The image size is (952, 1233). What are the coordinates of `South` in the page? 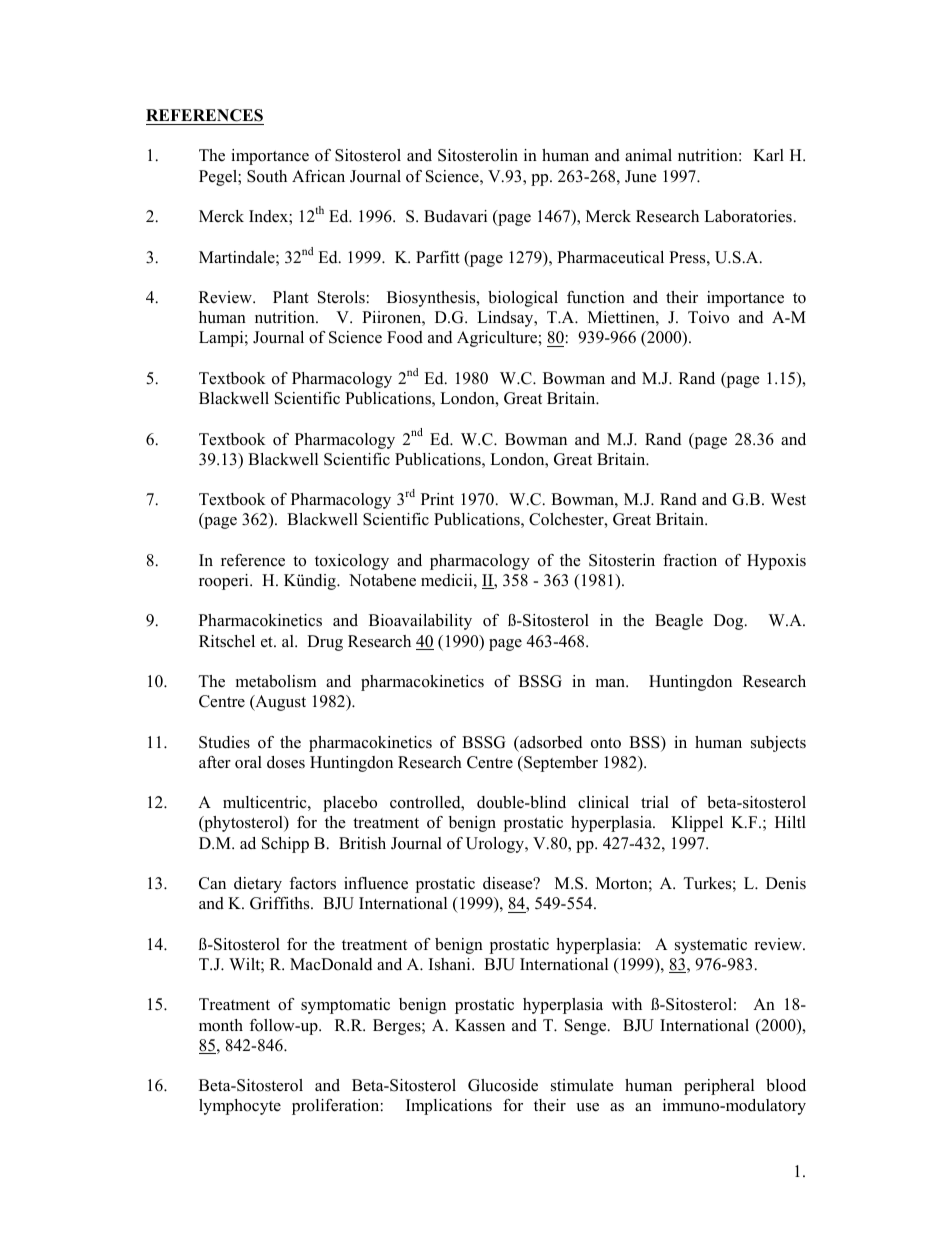 It's located at (267, 176).
